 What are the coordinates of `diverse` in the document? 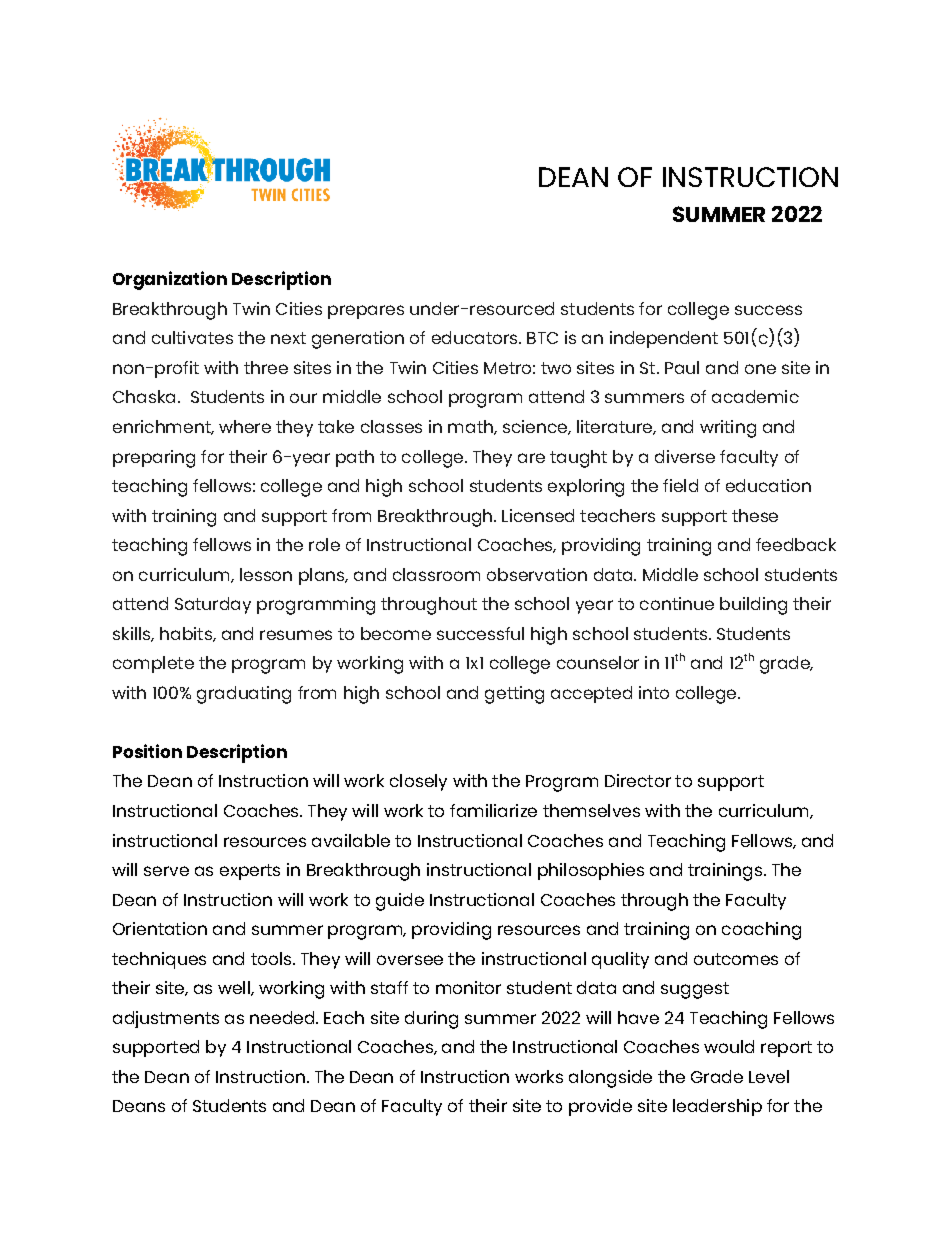 It's located at (685, 456).
